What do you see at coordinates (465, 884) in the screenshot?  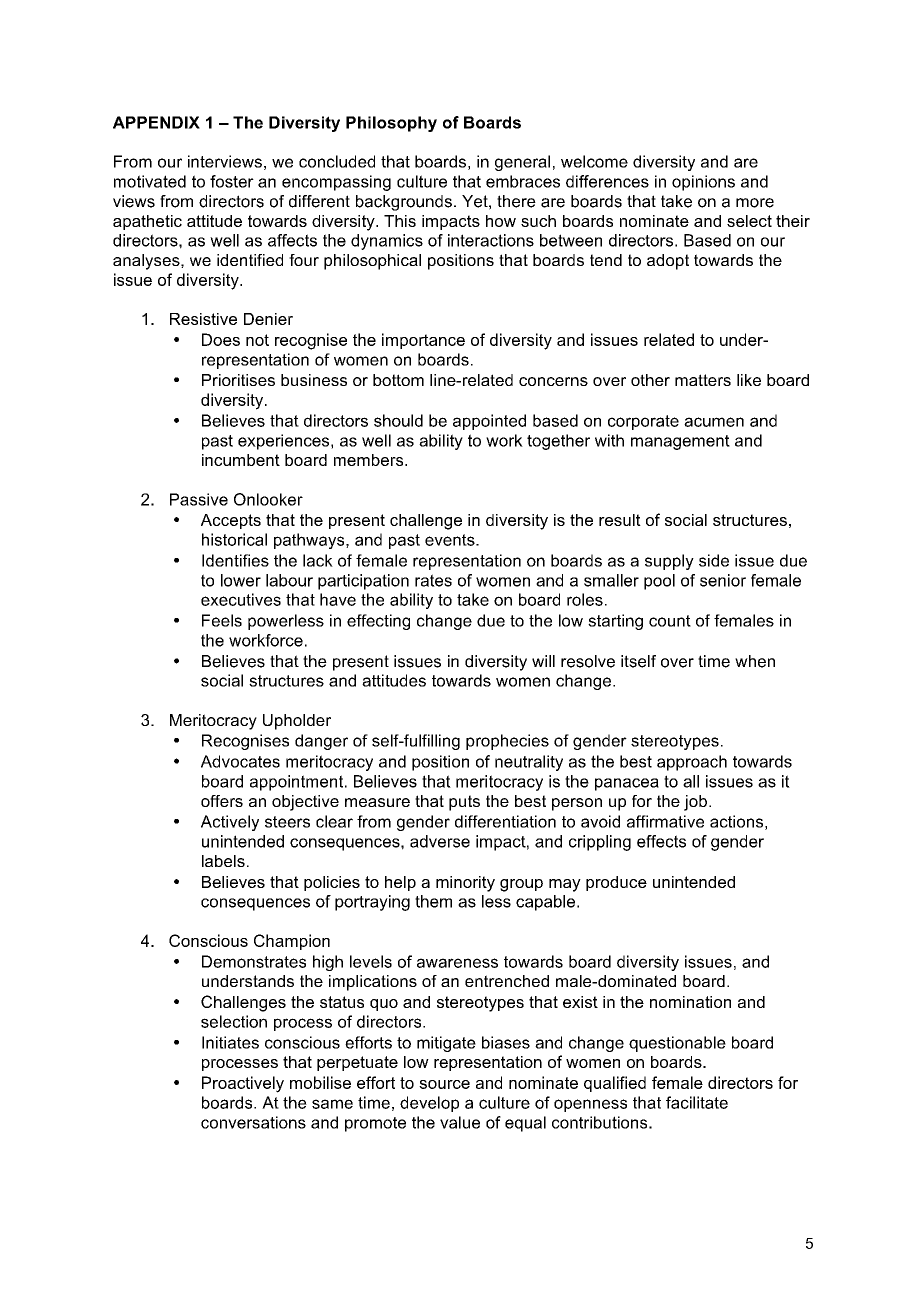 I see `minority` at bounding box center [465, 884].
